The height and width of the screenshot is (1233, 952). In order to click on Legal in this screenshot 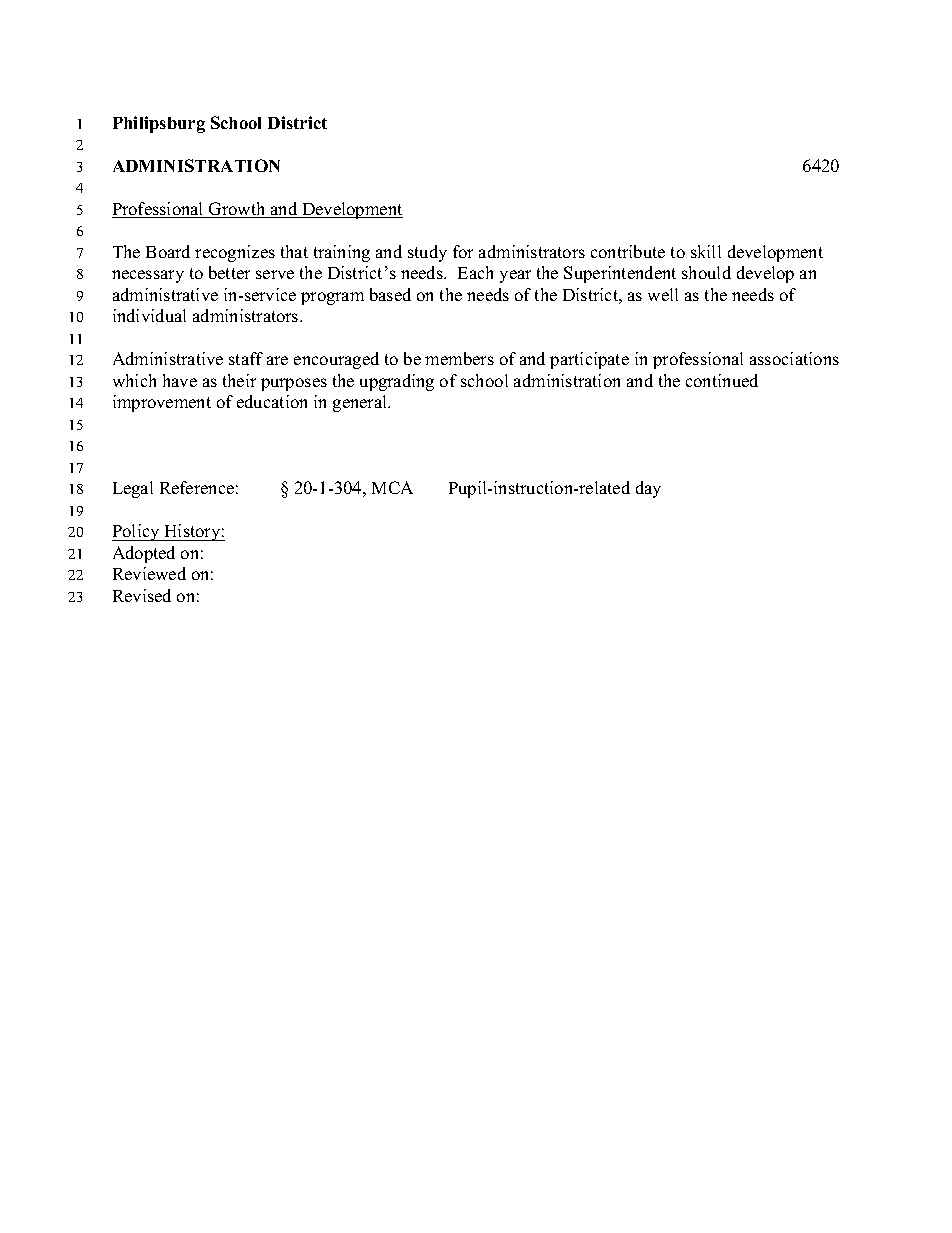, I will do `click(133, 489)`.
